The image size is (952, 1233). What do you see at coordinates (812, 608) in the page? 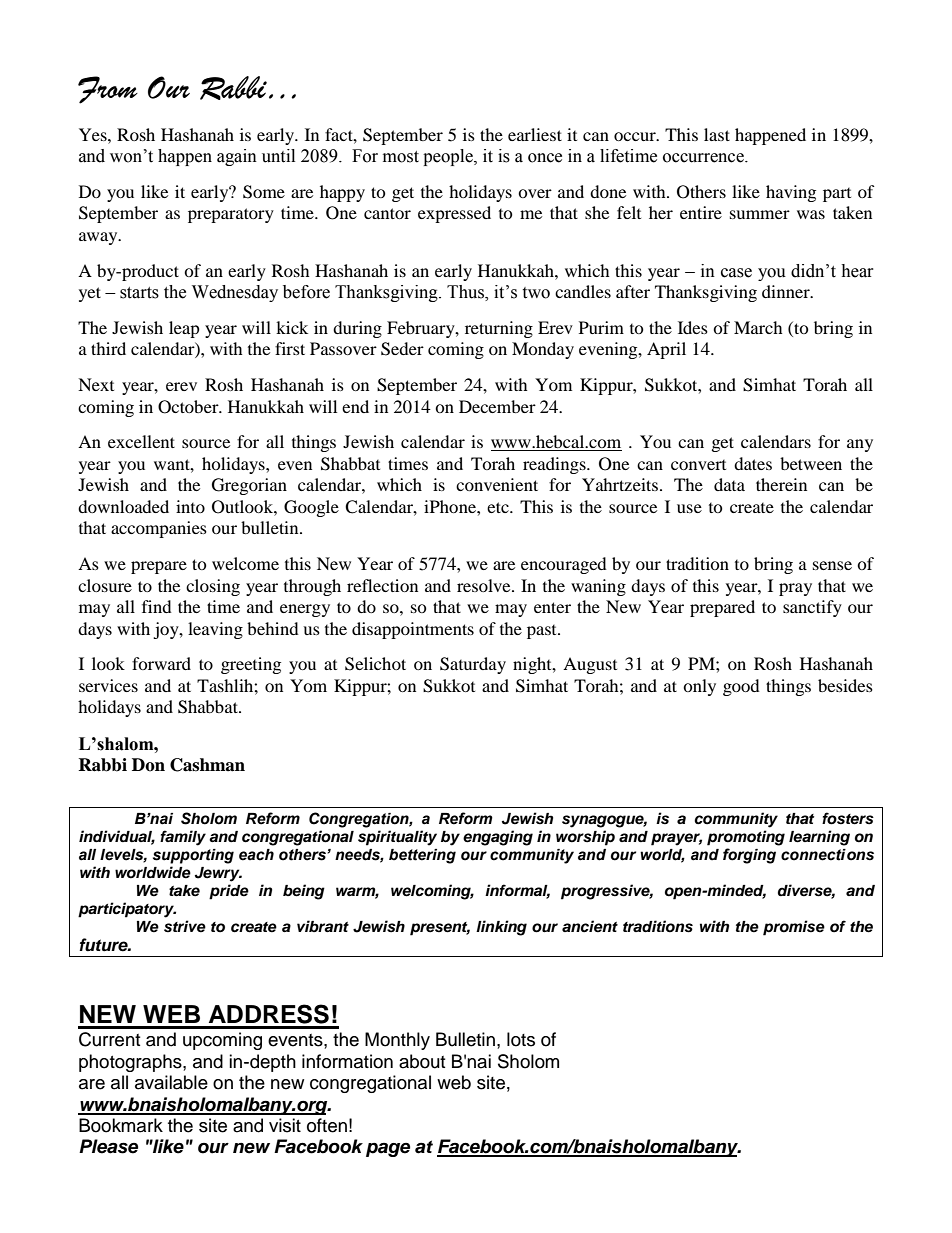
I see `sanctify` at bounding box center [812, 608].
